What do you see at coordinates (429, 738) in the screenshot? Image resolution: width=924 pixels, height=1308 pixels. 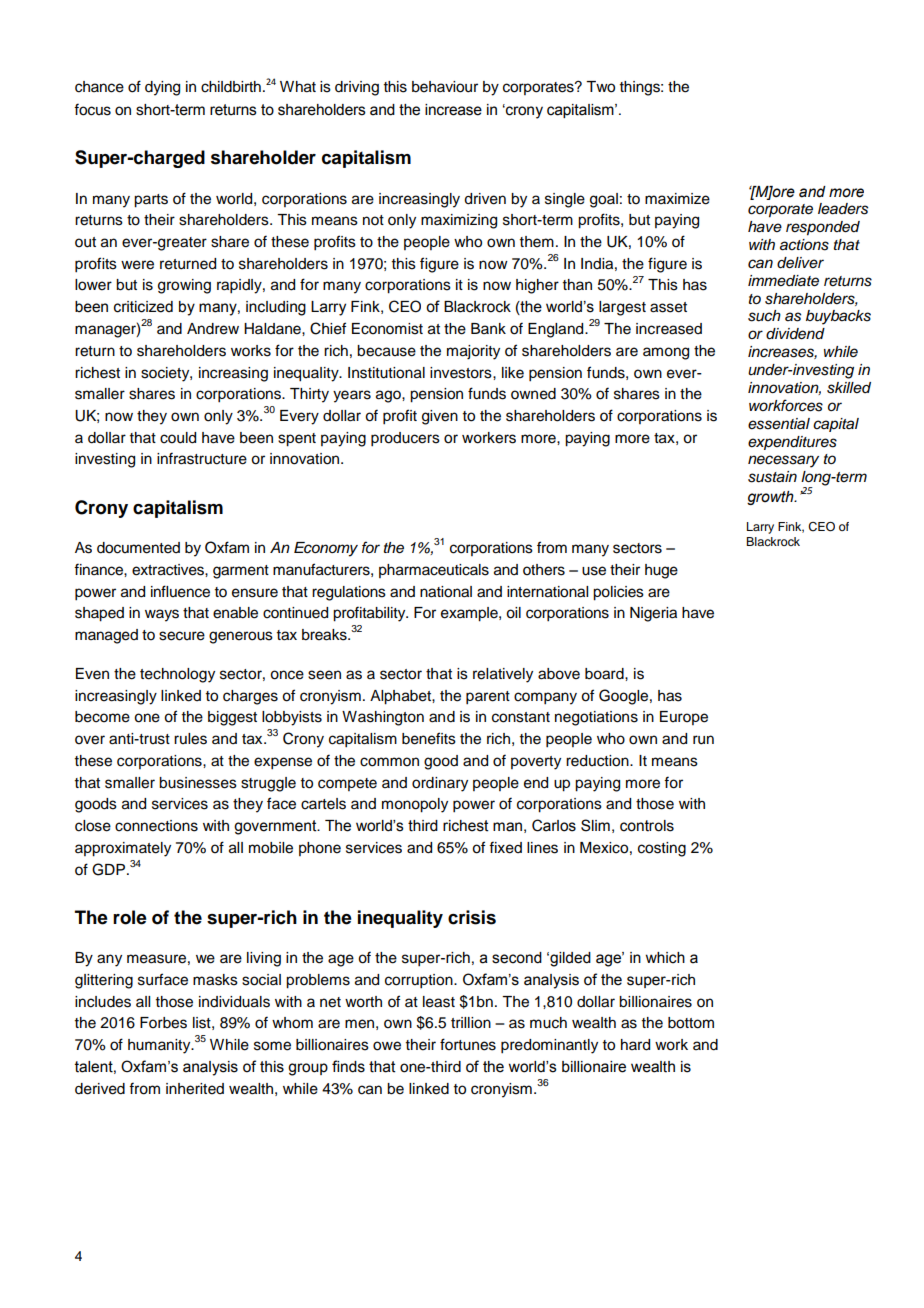 I see `benefits` at bounding box center [429, 738].
